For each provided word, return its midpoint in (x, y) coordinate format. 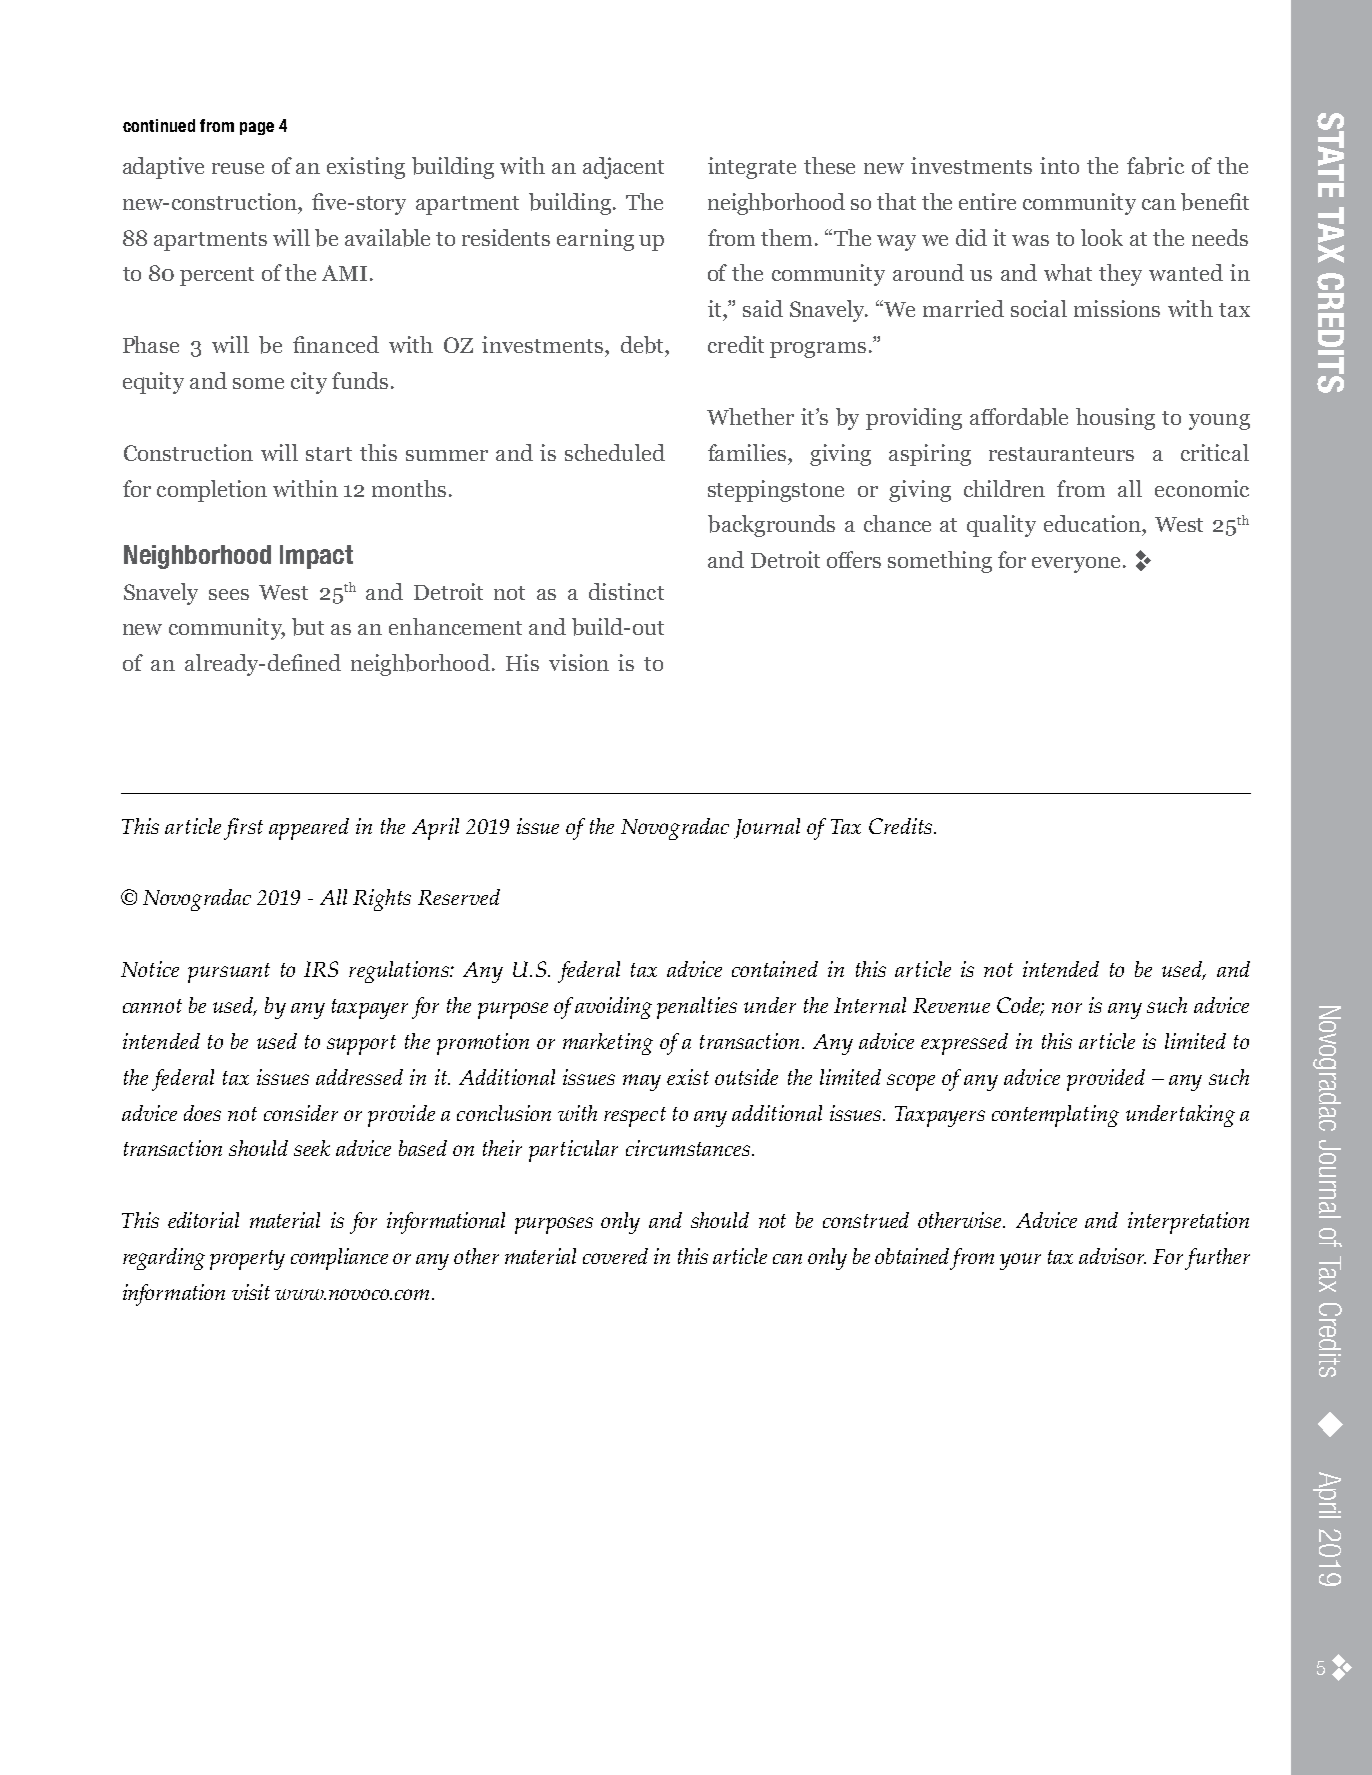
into (1059, 165)
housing (1115, 419)
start (329, 454)
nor (1067, 1007)
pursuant (229, 973)
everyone (1076, 565)
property (247, 1260)
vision (579, 662)
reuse (238, 168)
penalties (697, 1008)
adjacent (623, 168)
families (748, 452)
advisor (1112, 1256)
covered (615, 1256)
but (308, 627)
